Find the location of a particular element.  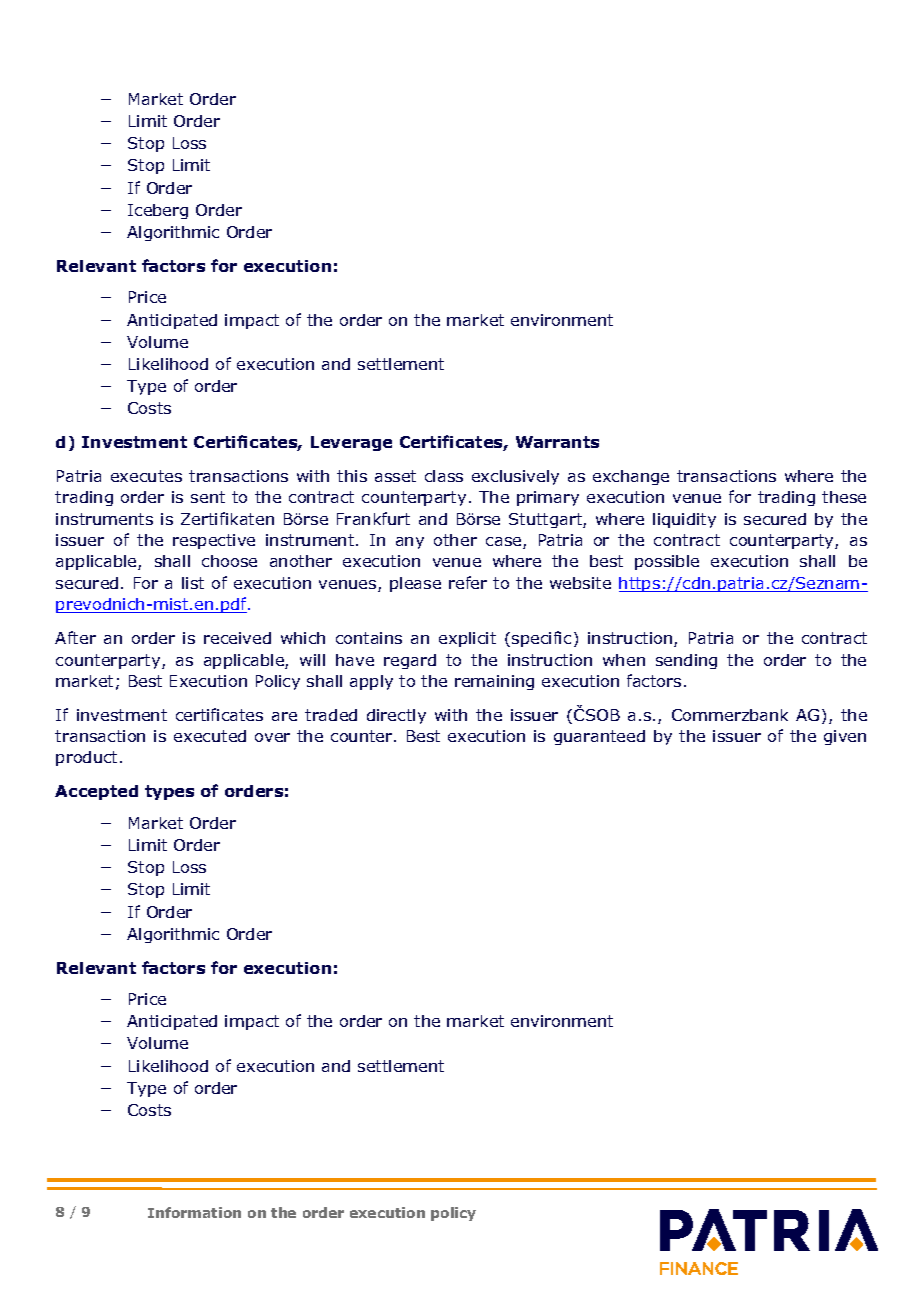

directly is located at coordinates (396, 716).
